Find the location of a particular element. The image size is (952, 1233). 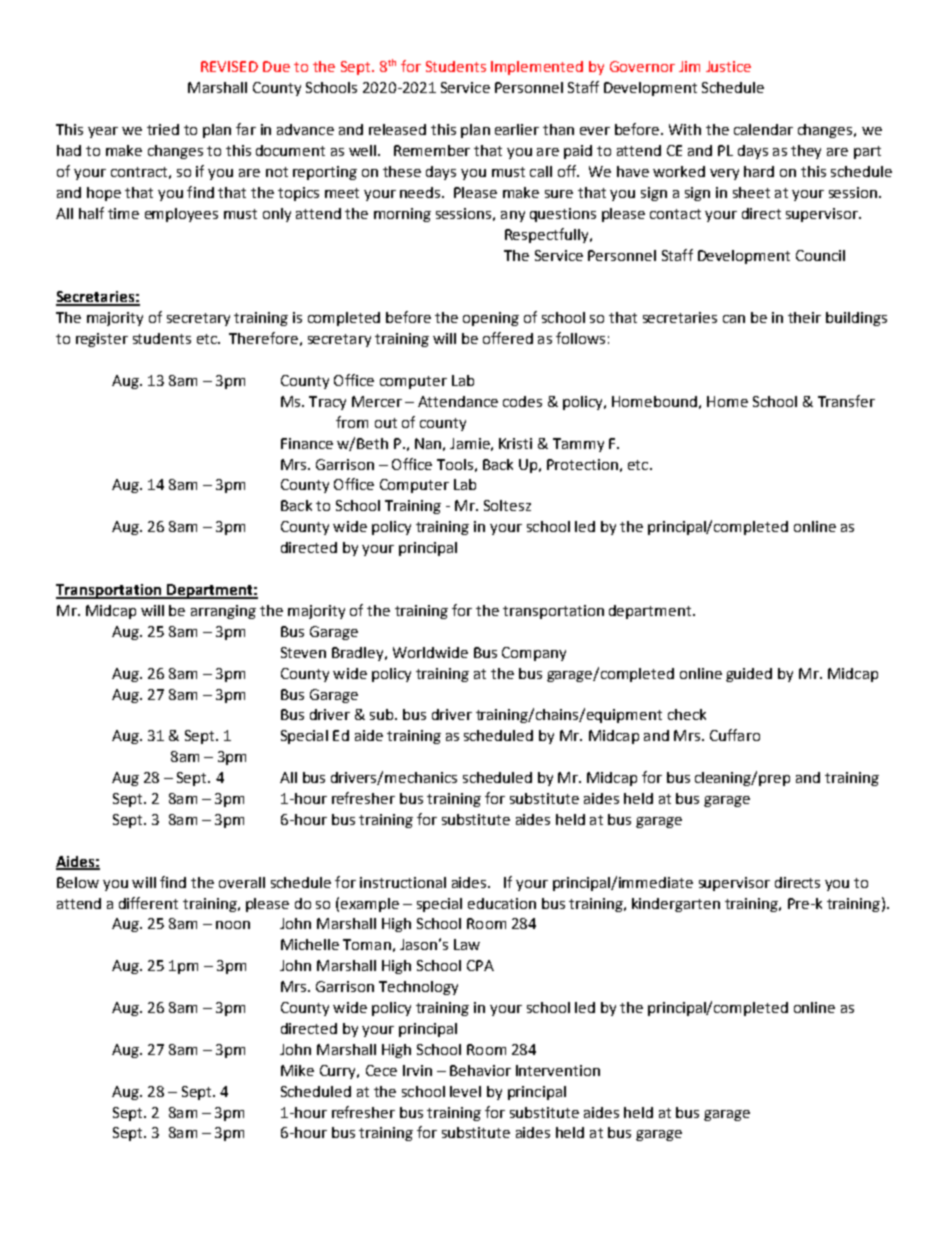

guided is located at coordinates (749, 675).
